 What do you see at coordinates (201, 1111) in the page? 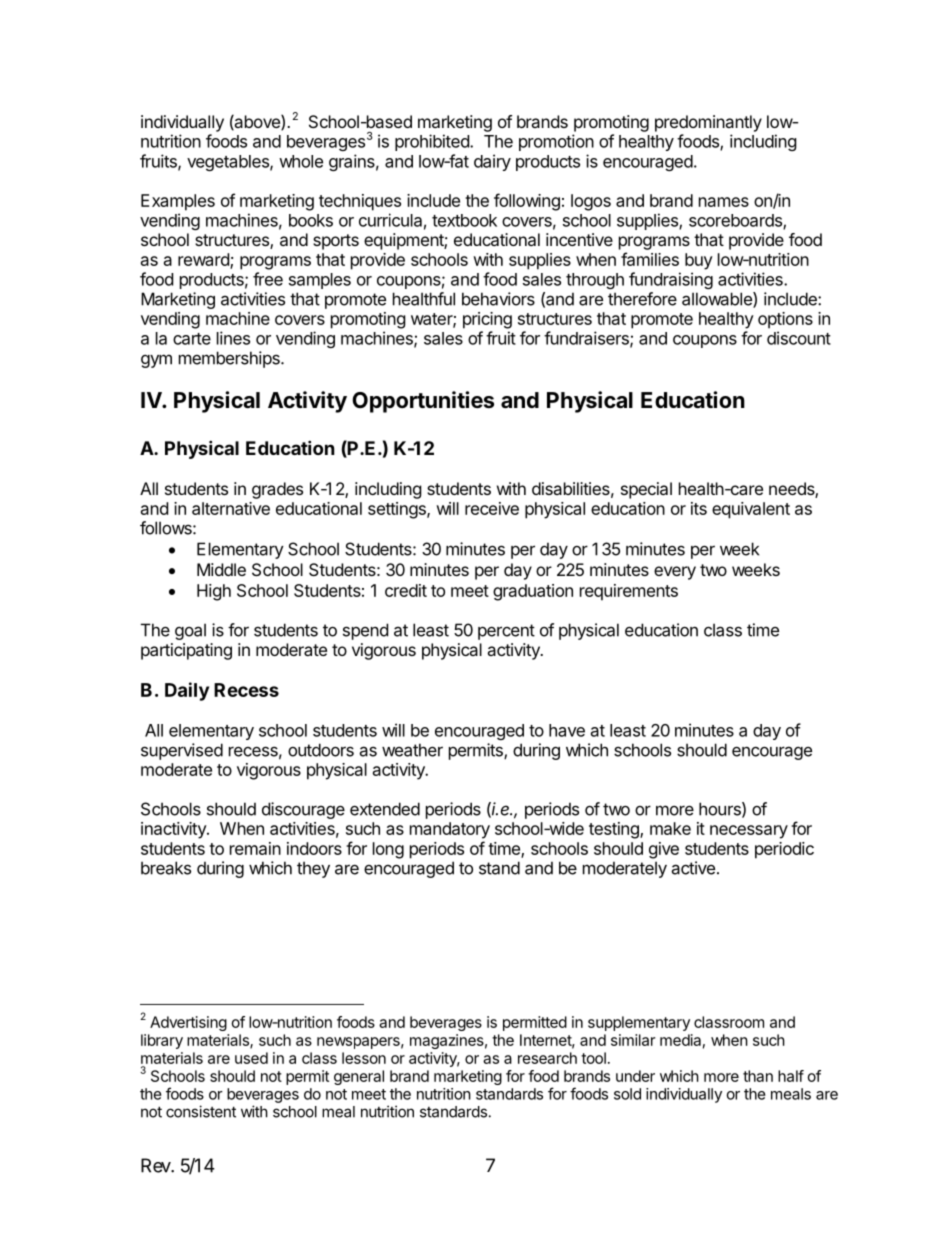
I see `consistent` at bounding box center [201, 1111].
